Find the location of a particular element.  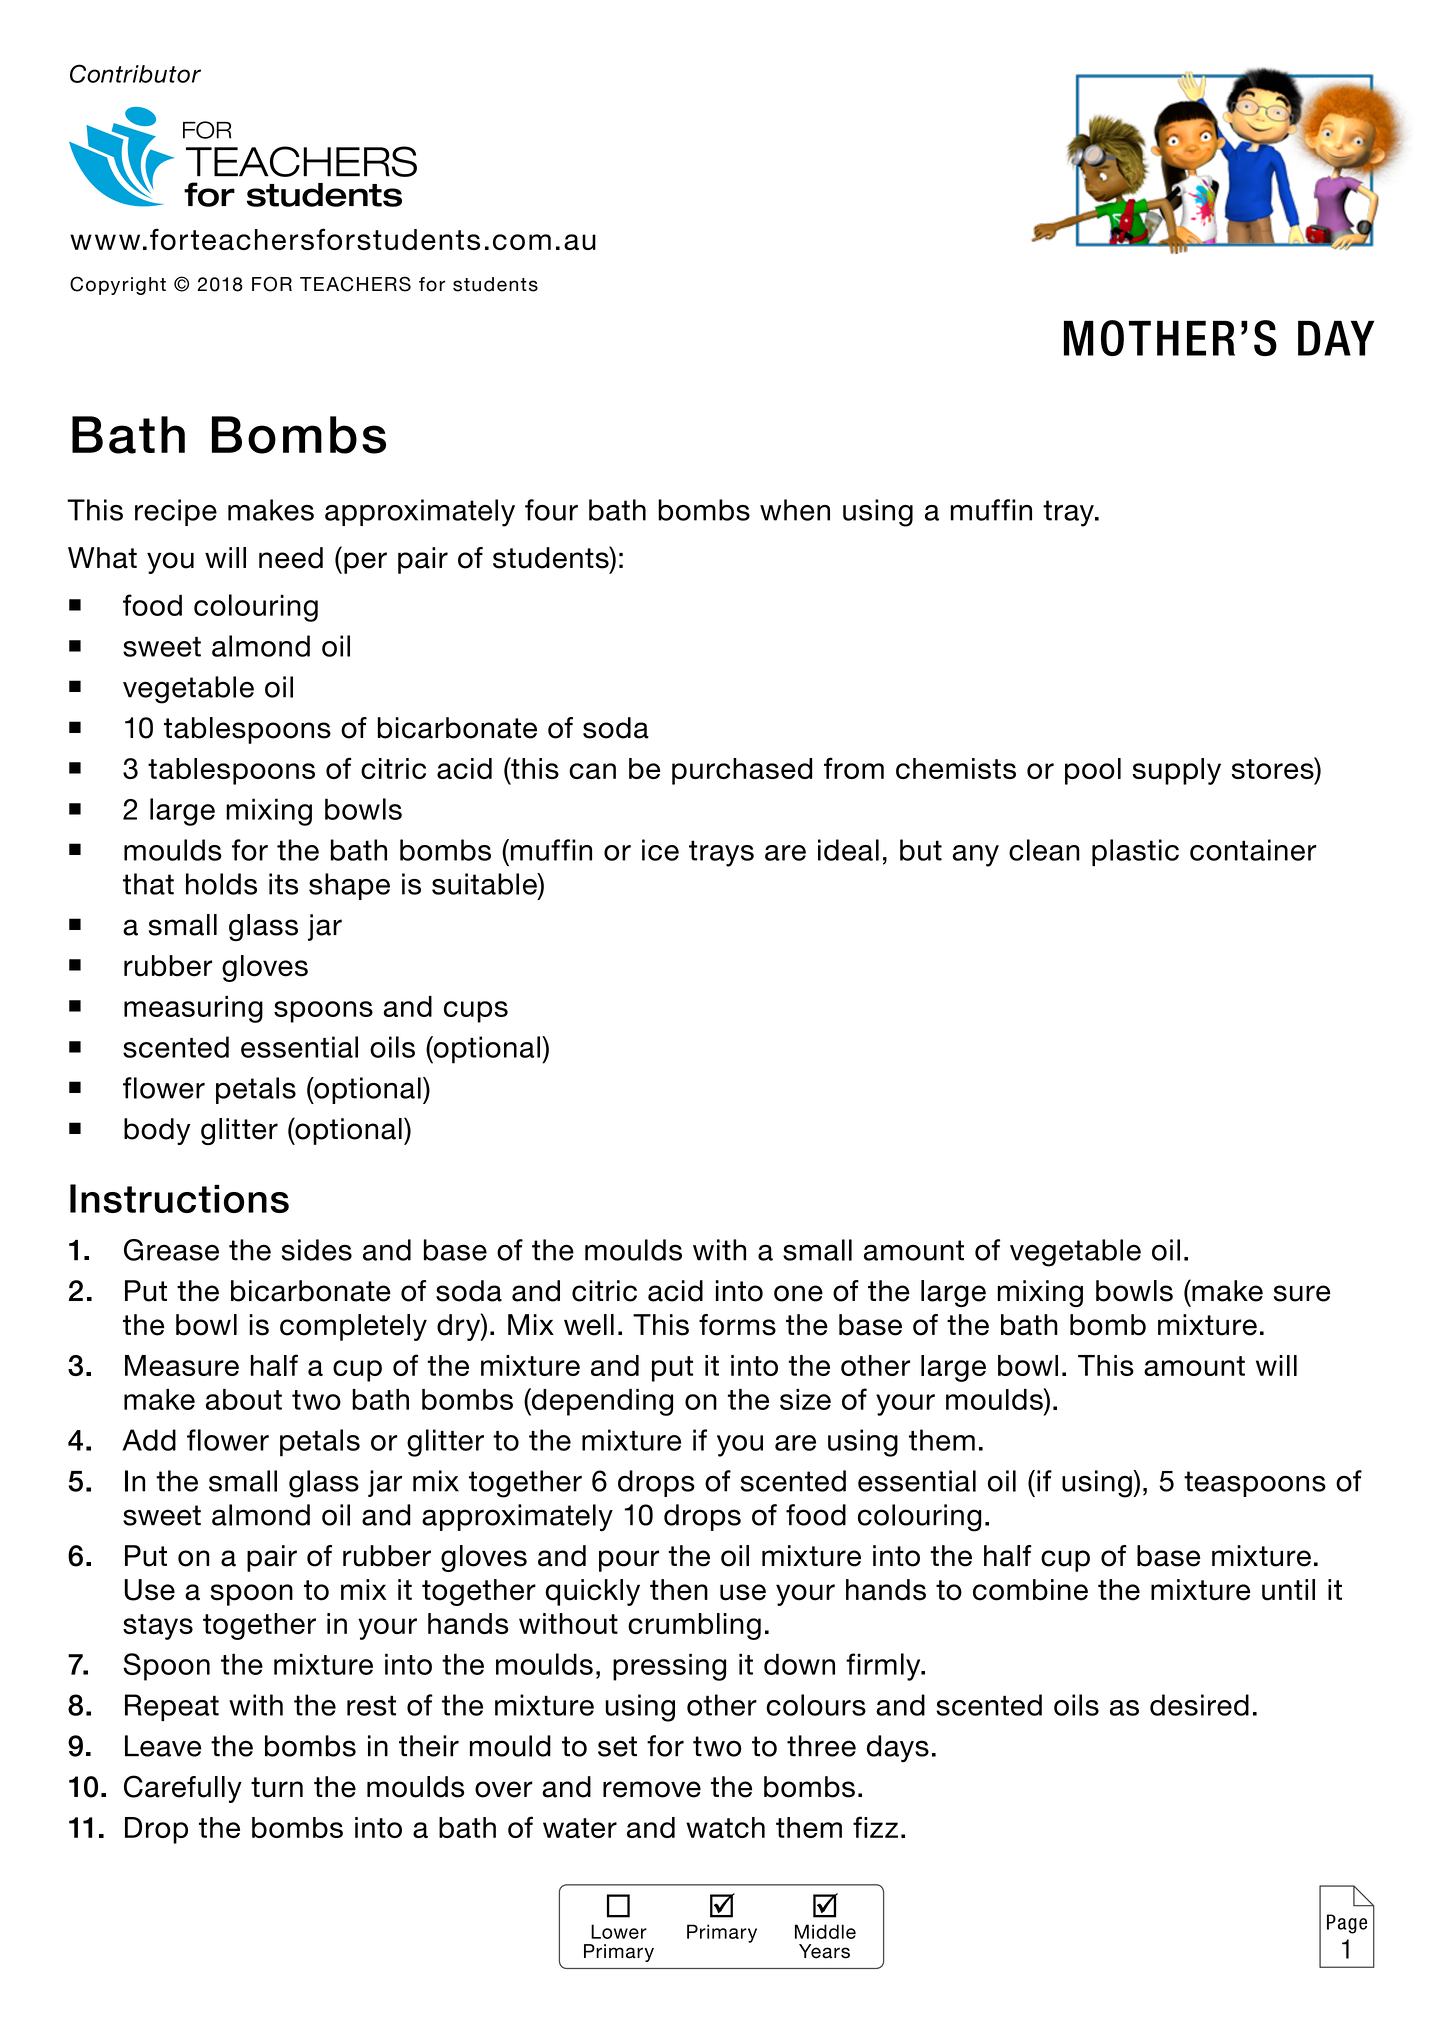

supply is located at coordinates (1177, 771).
